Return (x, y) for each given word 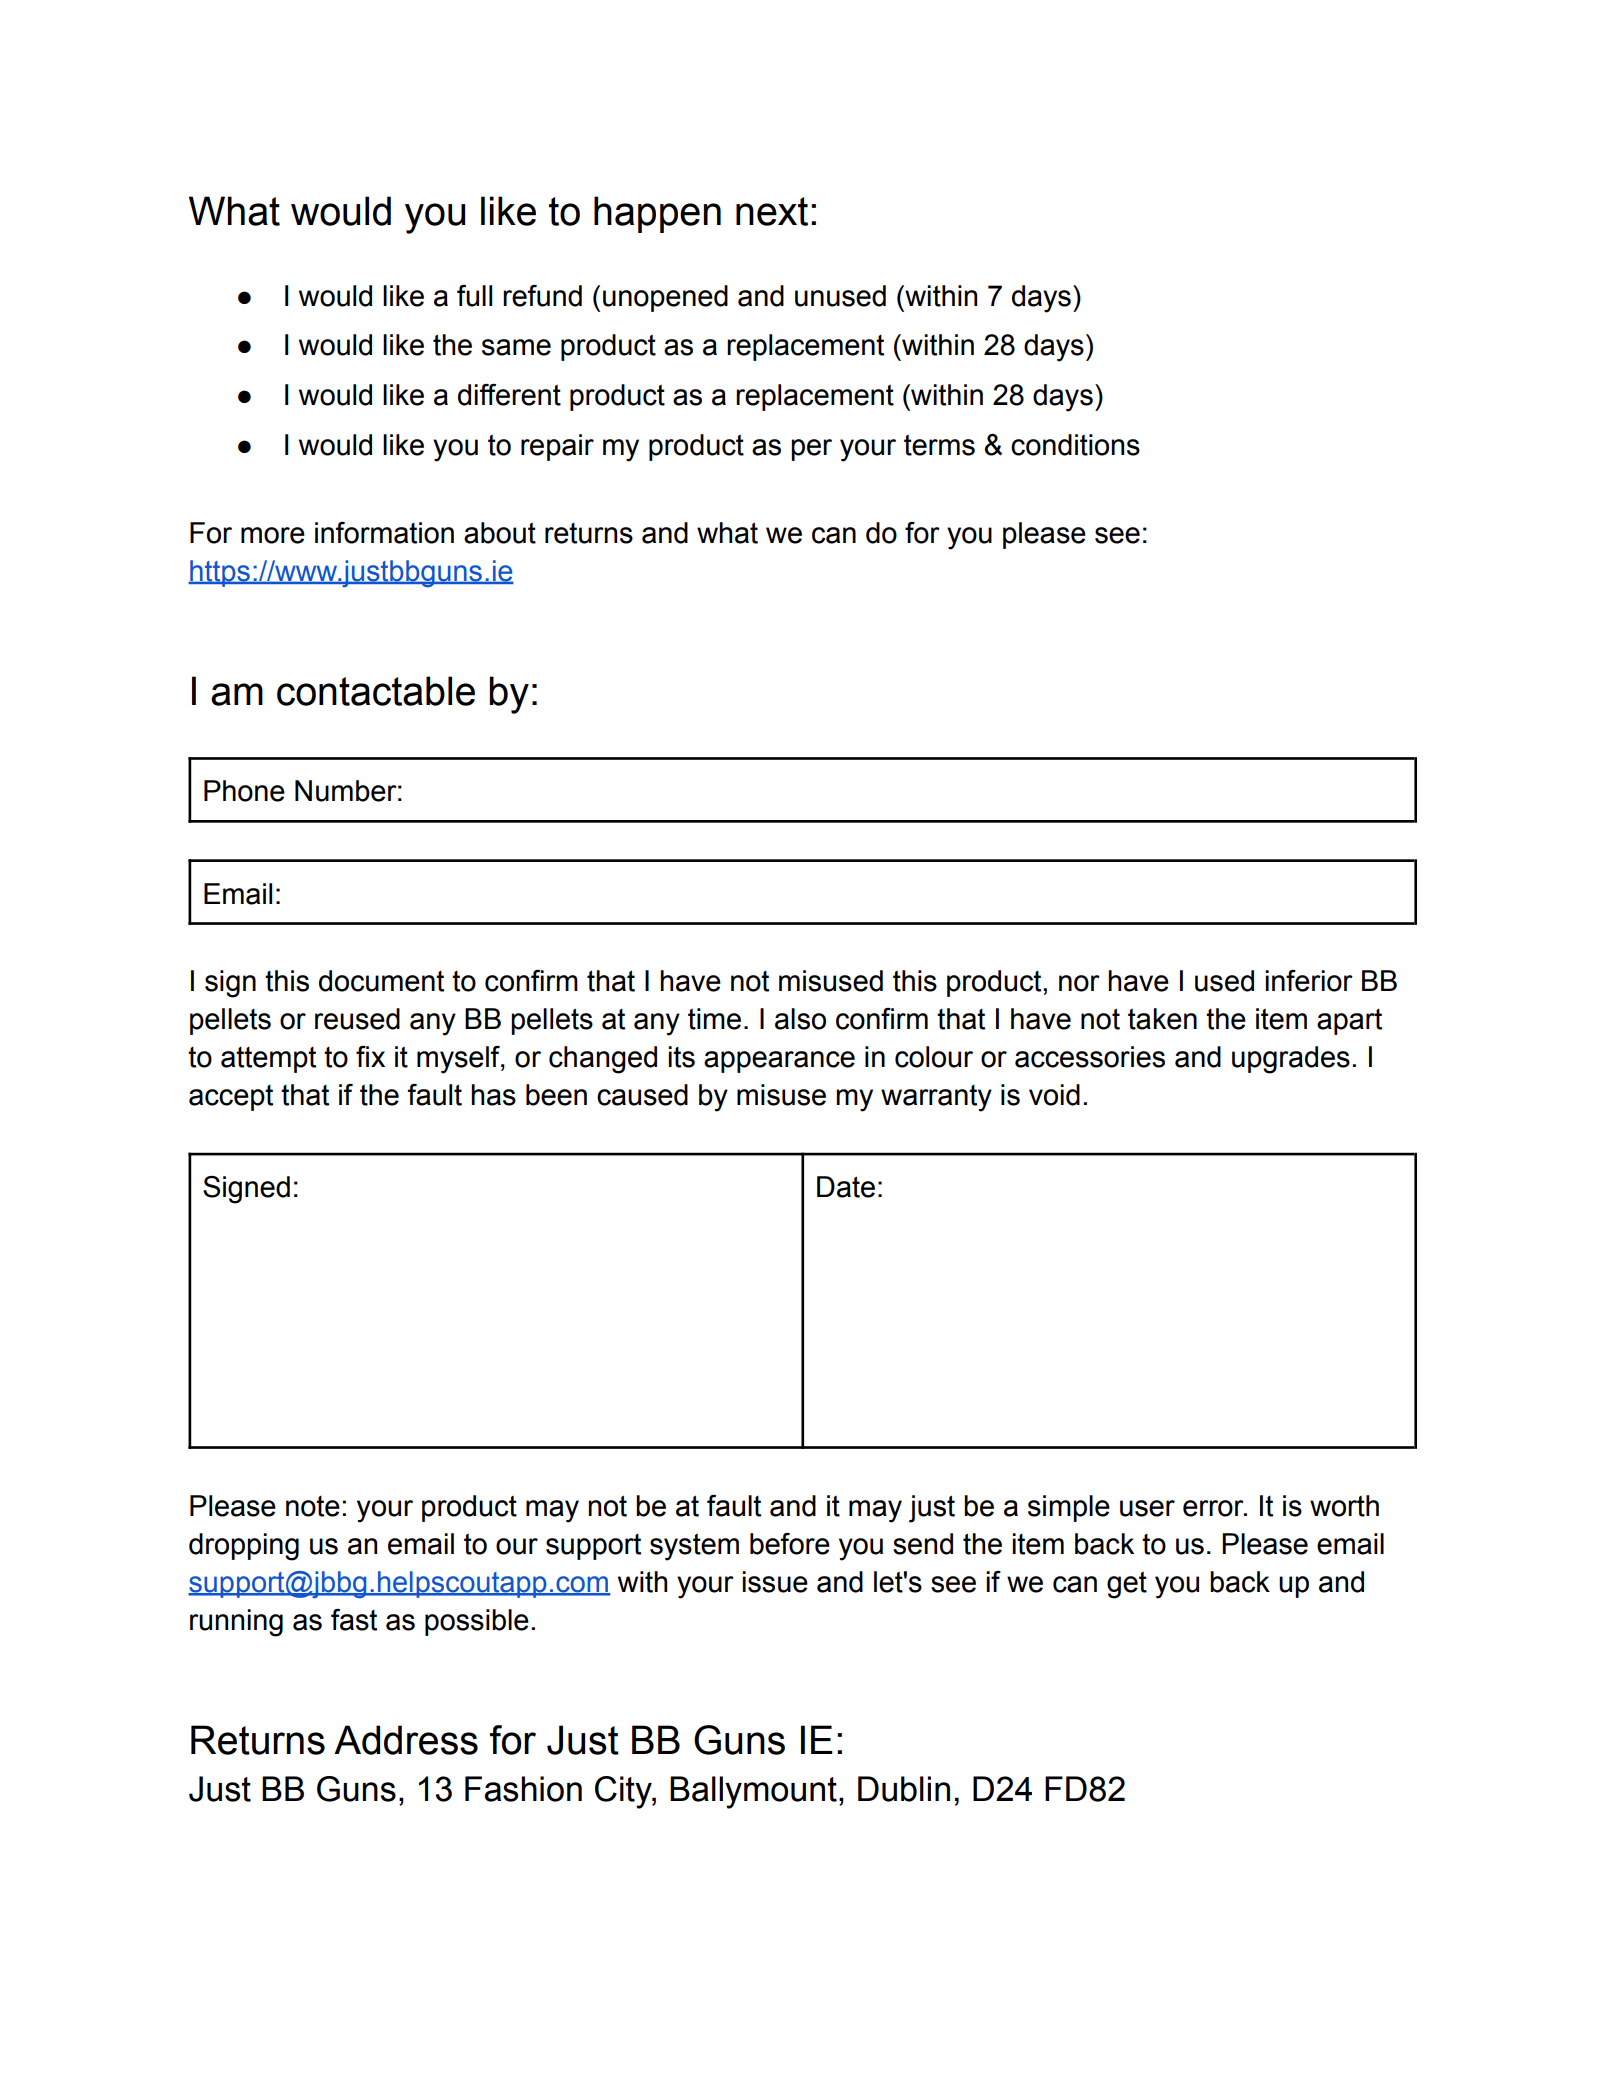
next (772, 211)
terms (939, 445)
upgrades (1291, 1060)
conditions (1075, 445)
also (800, 1019)
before (790, 1544)
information (384, 533)
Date (846, 1187)
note (313, 1506)
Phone (244, 791)
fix (370, 1056)
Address (406, 1740)
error (1214, 1508)
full (474, 296)
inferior (1309, 981)
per (811, 450)
